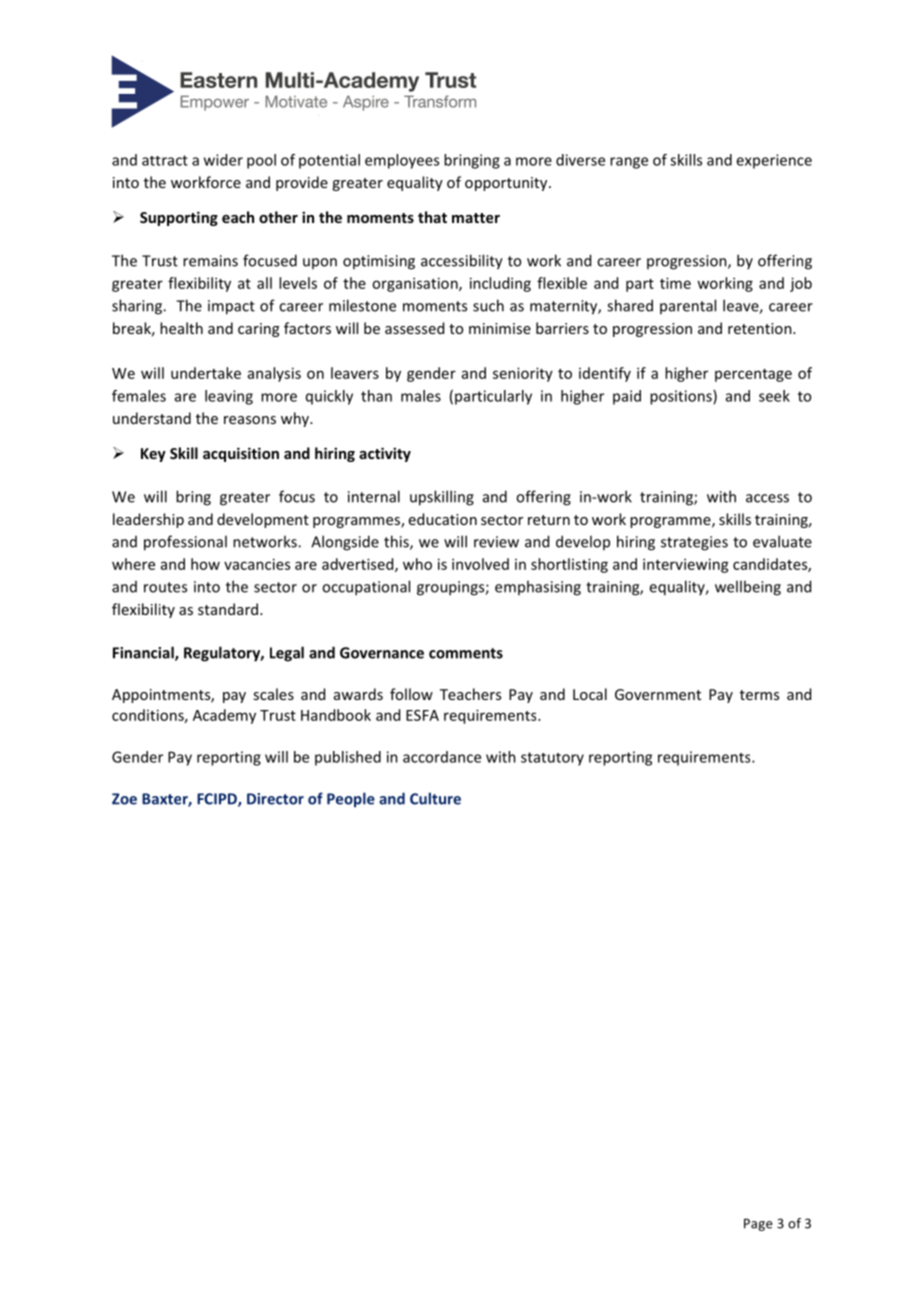  What do you see at coordinates (774, 161) in the document?
I see `experience` at bounding box center [774, 161].
